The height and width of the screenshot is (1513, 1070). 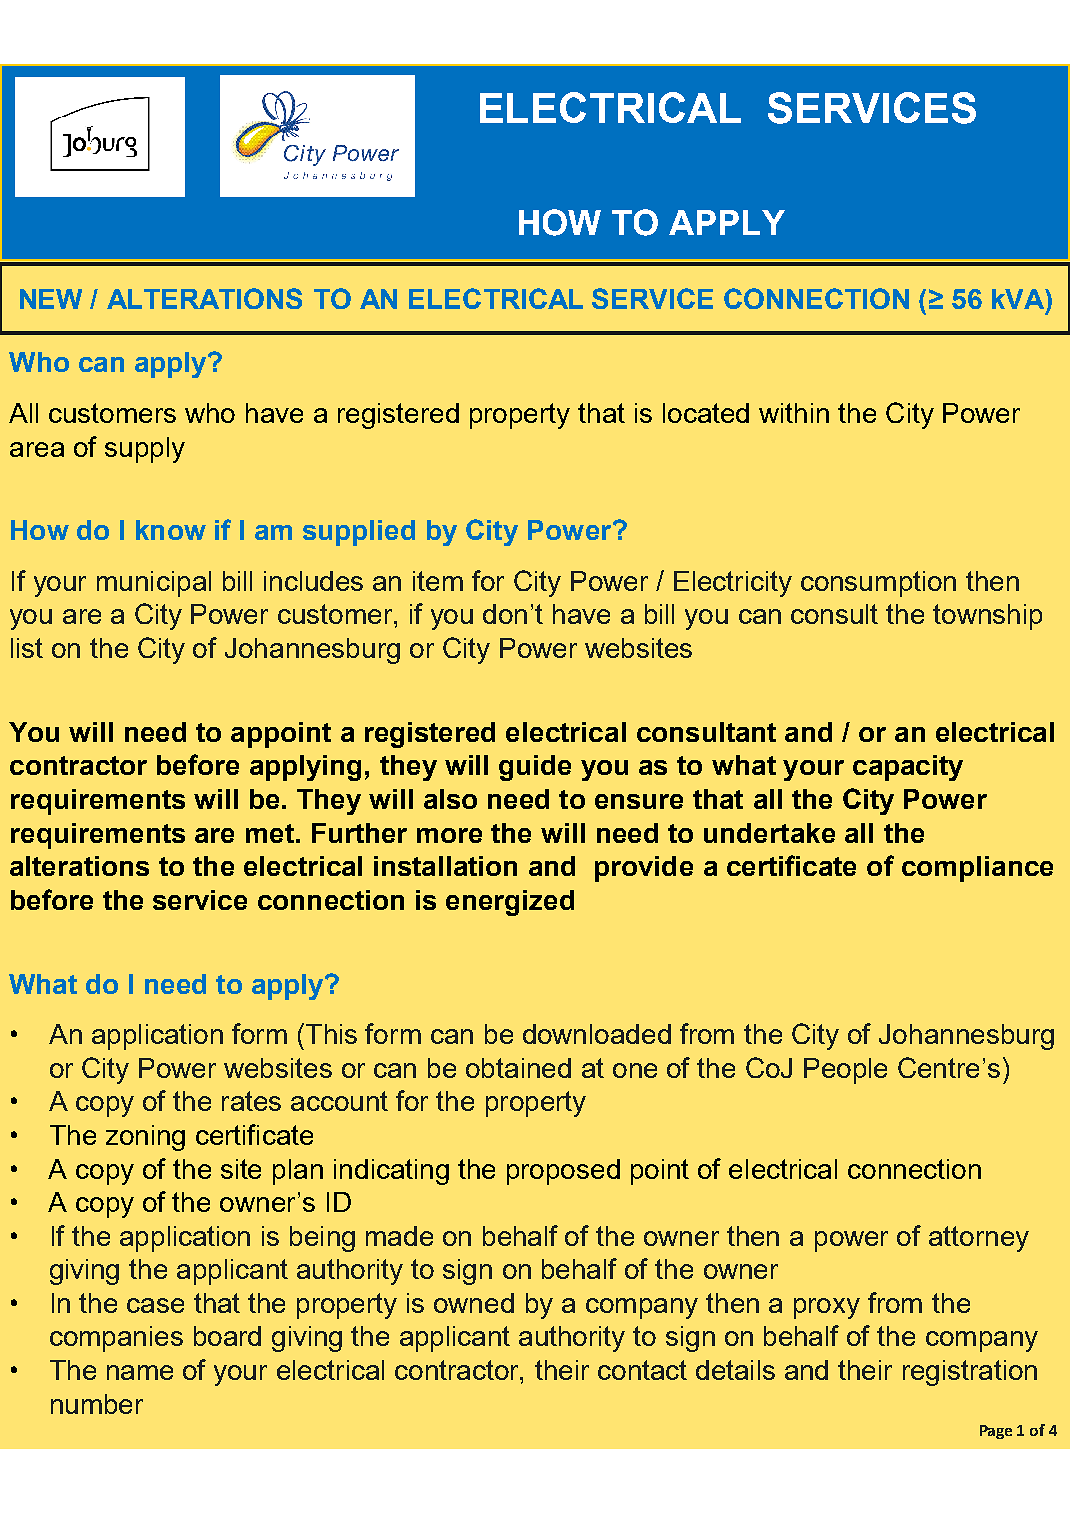 I want to click on name, so click(x=140, y=1372).
